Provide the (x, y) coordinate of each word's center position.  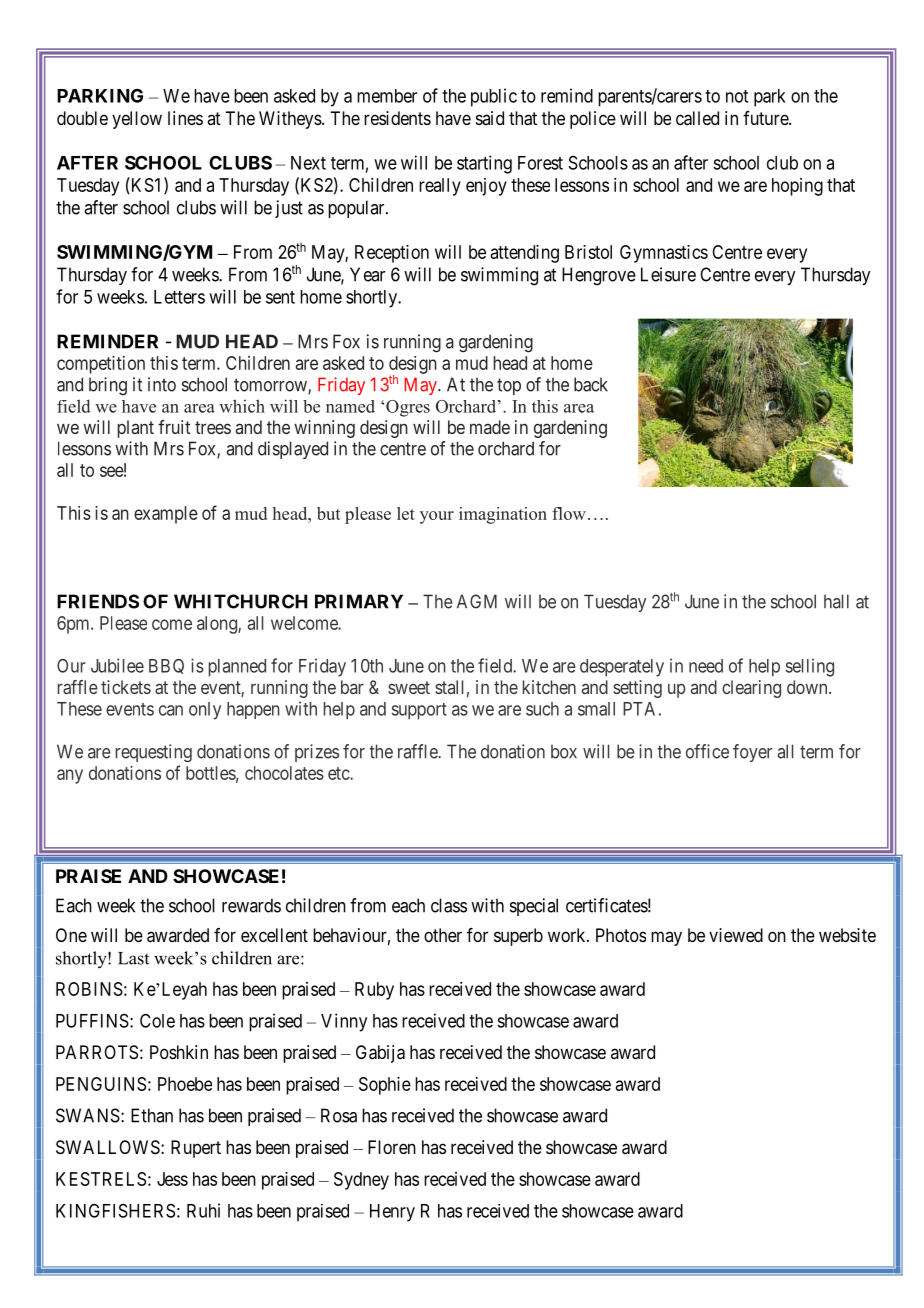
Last (133, 958)
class (449, 905)
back (591, 384)
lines (185, 118)
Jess (172, 1179)
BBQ (166, 666)
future (766, 118)
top (509, 386)
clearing (751, 689)
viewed (736, 935)
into (162, 384)
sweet (409, 687)
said (490, 118)
